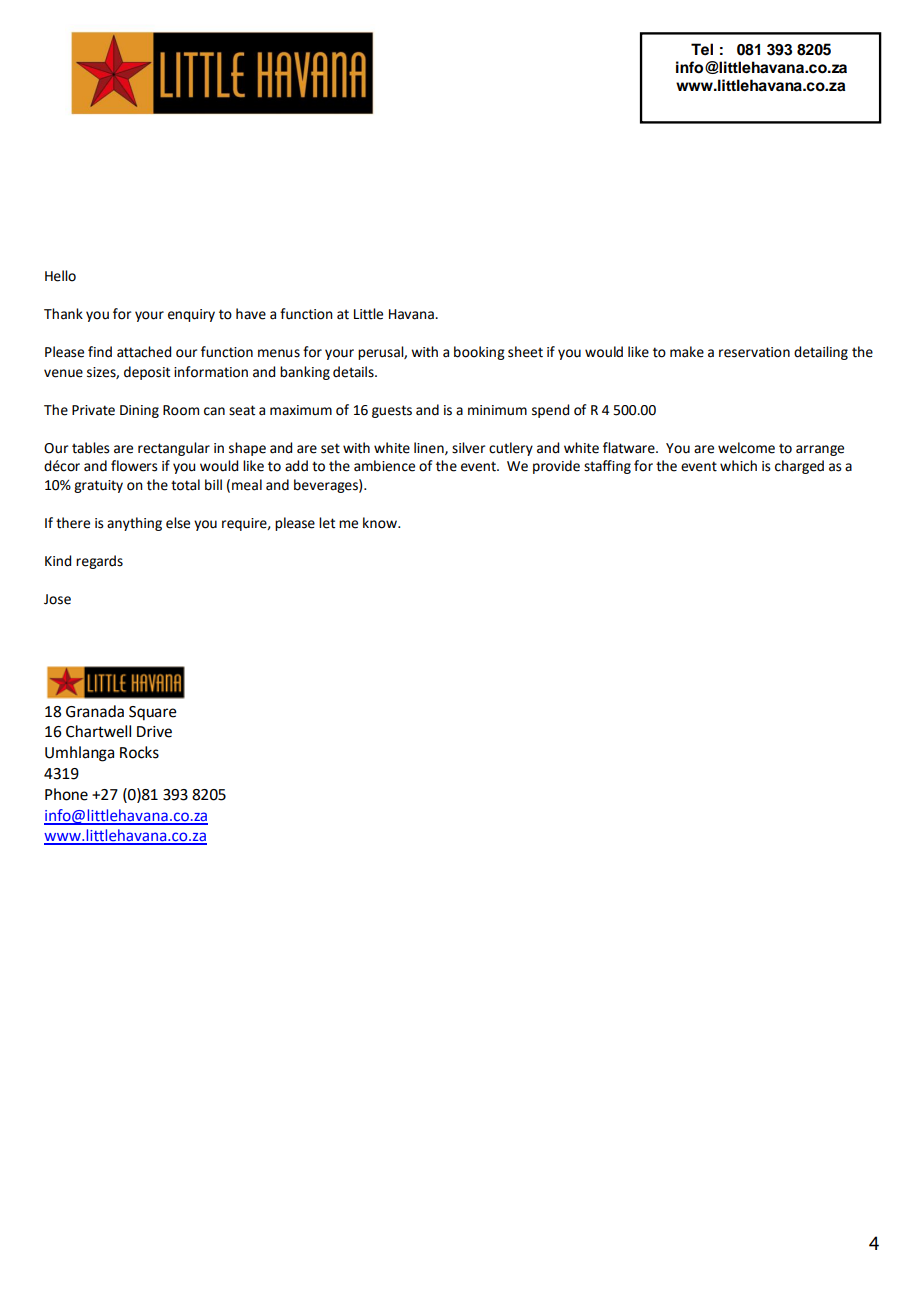 The height and width of the screenshot is (1308, 924). I want to click on guests, so click(392, 411).
